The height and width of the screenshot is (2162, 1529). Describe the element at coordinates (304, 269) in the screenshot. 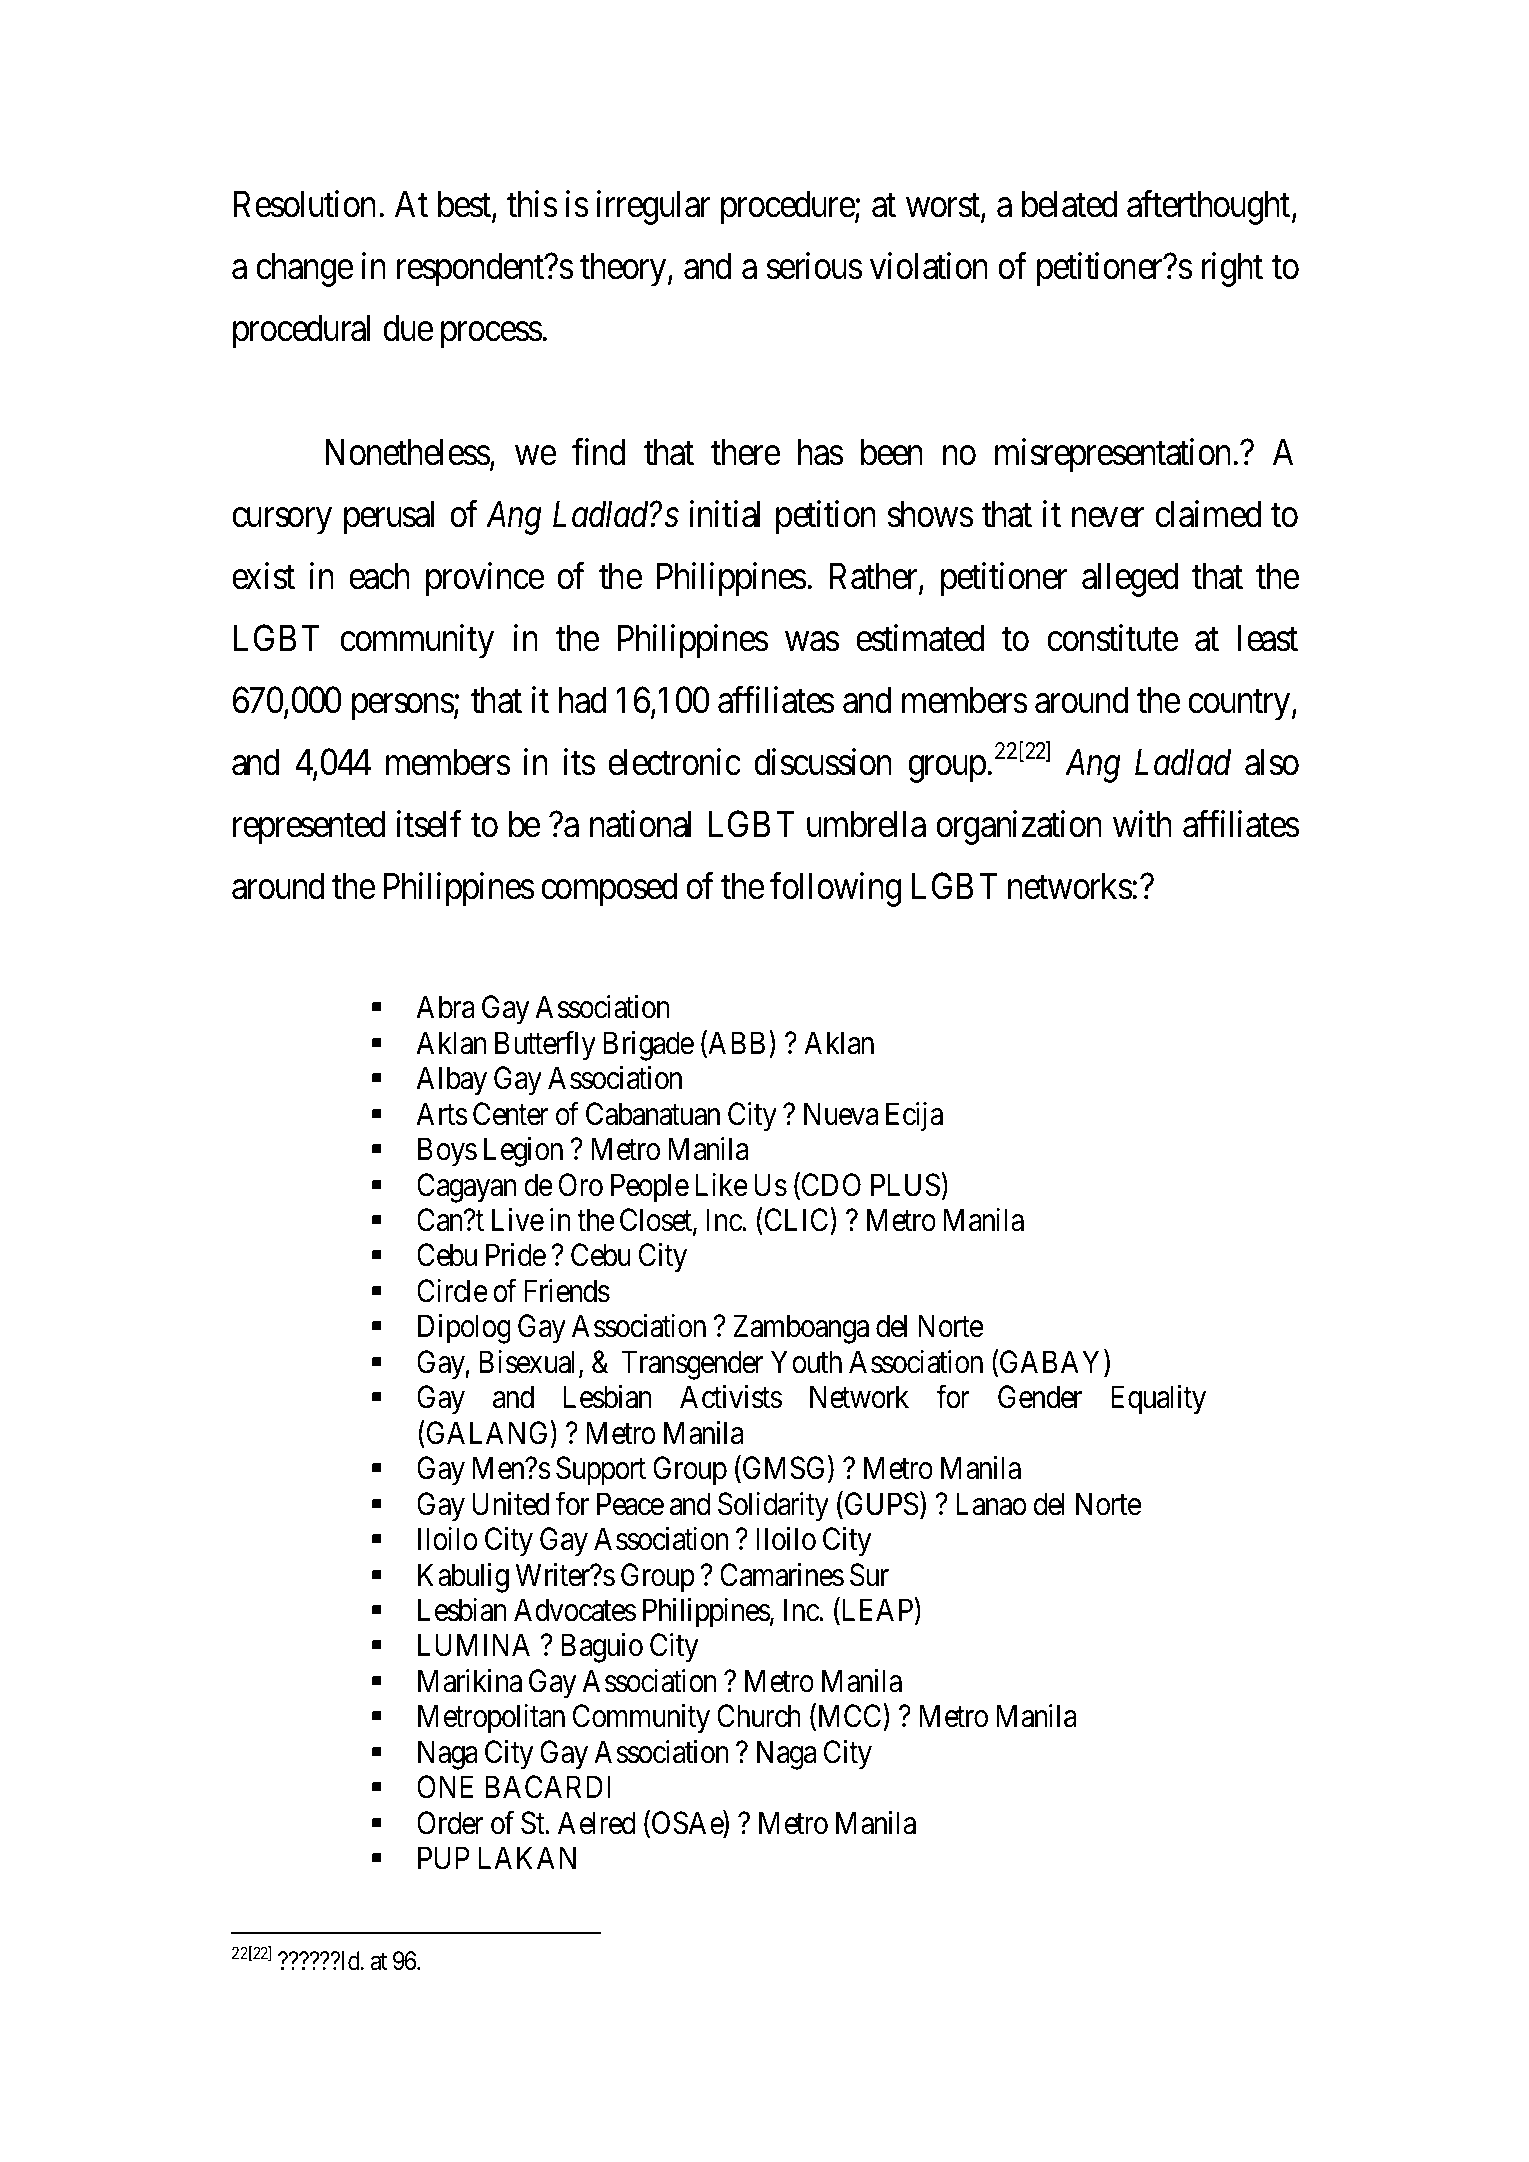

I see `change` at that location.
